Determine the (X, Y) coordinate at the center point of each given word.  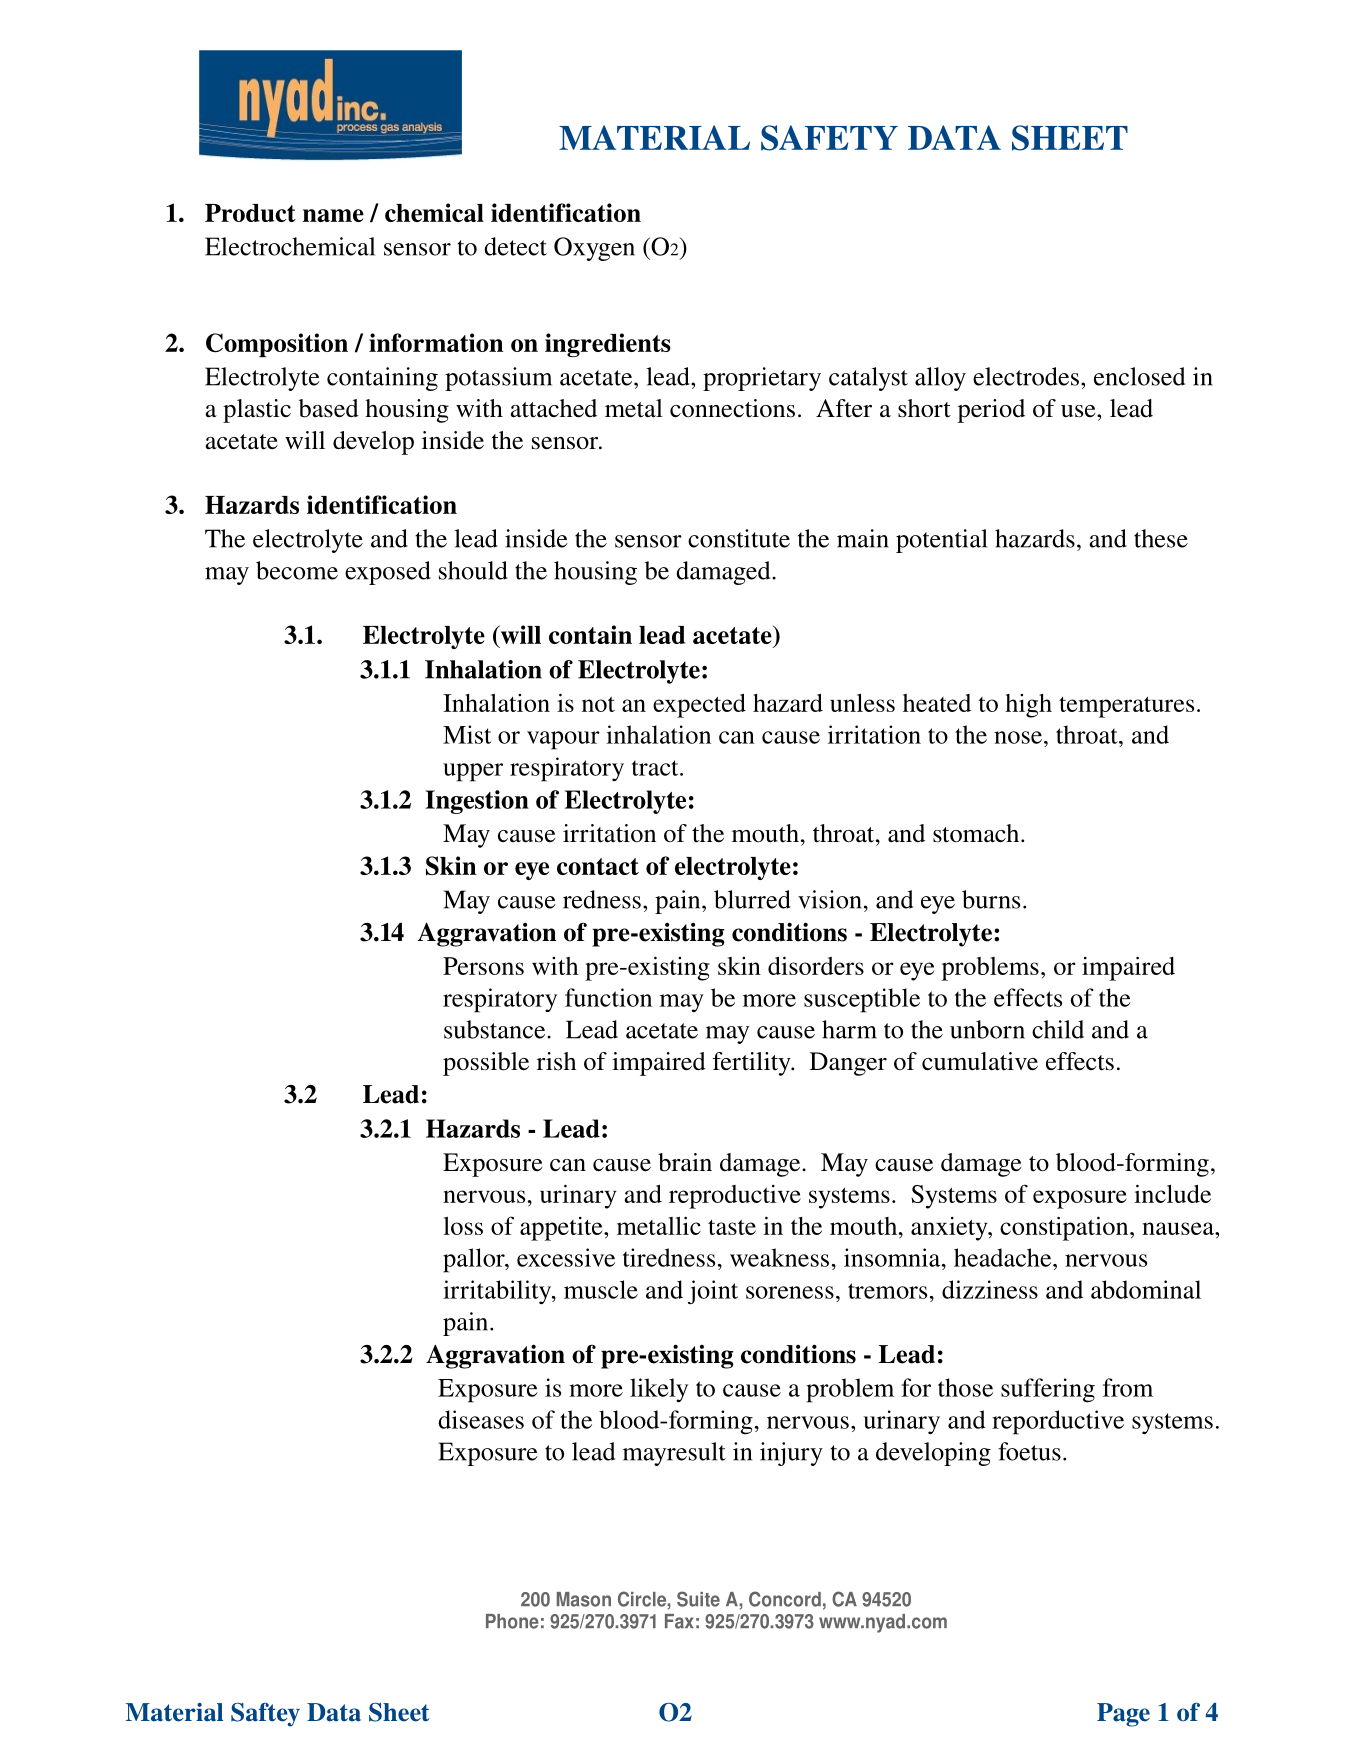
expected (699, 706)
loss (463, 1226)
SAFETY (829, 138)
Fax (679, 1621)
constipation (1065, 1228)
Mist (467, 734)
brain (685, 1162)
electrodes (1026, 376)
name (333, 215)
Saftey (265, 1715)
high (1028, 706)
